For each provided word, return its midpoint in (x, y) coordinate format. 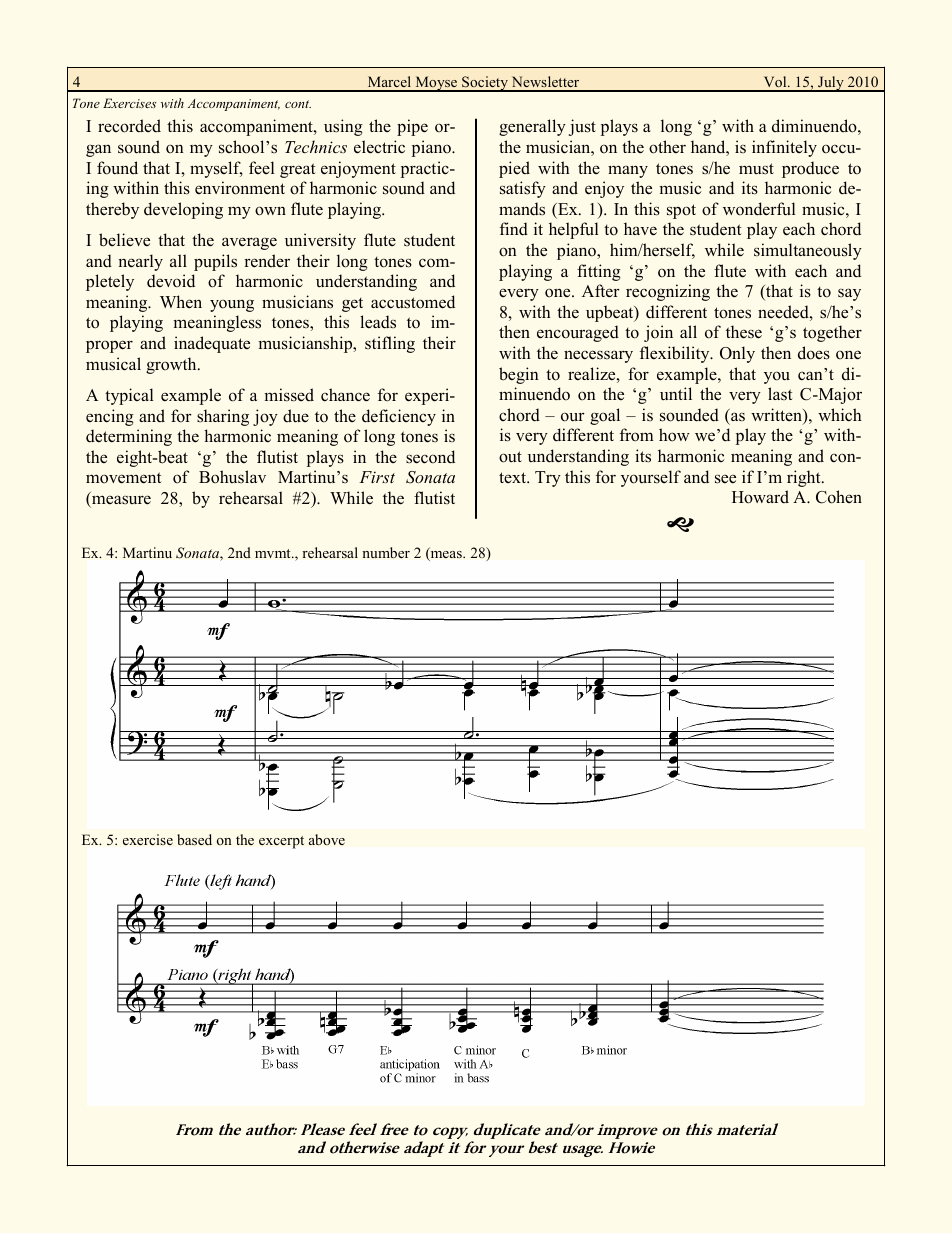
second (430, 457)
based (194, 839)
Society (485, 84)
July (831, 84)
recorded (129, 126)
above (327, 840)
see (725, 479)
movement (124, 478)
